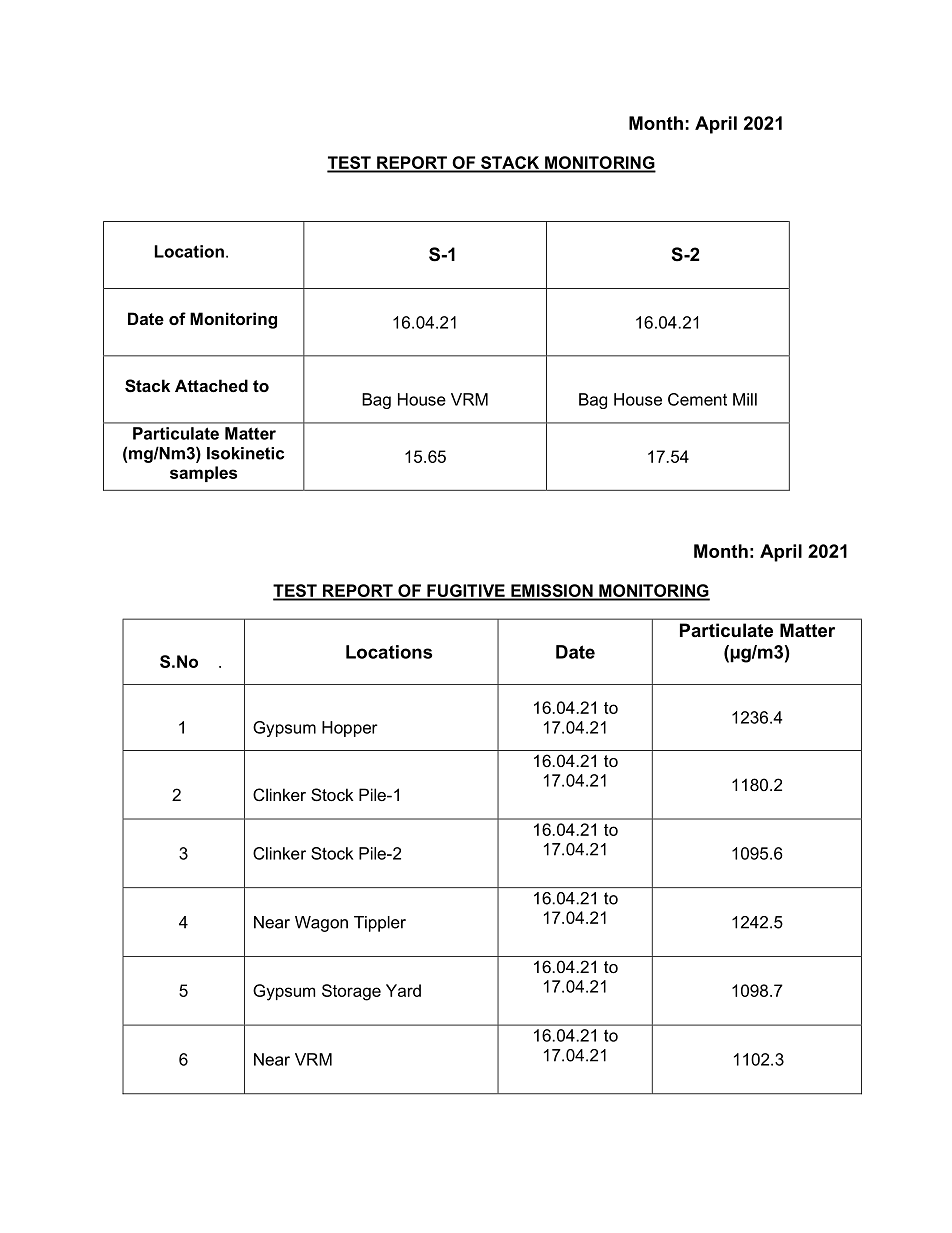  Describe the element at coordinates (203, 474) in the screenshot. I see `samples` at that location.
